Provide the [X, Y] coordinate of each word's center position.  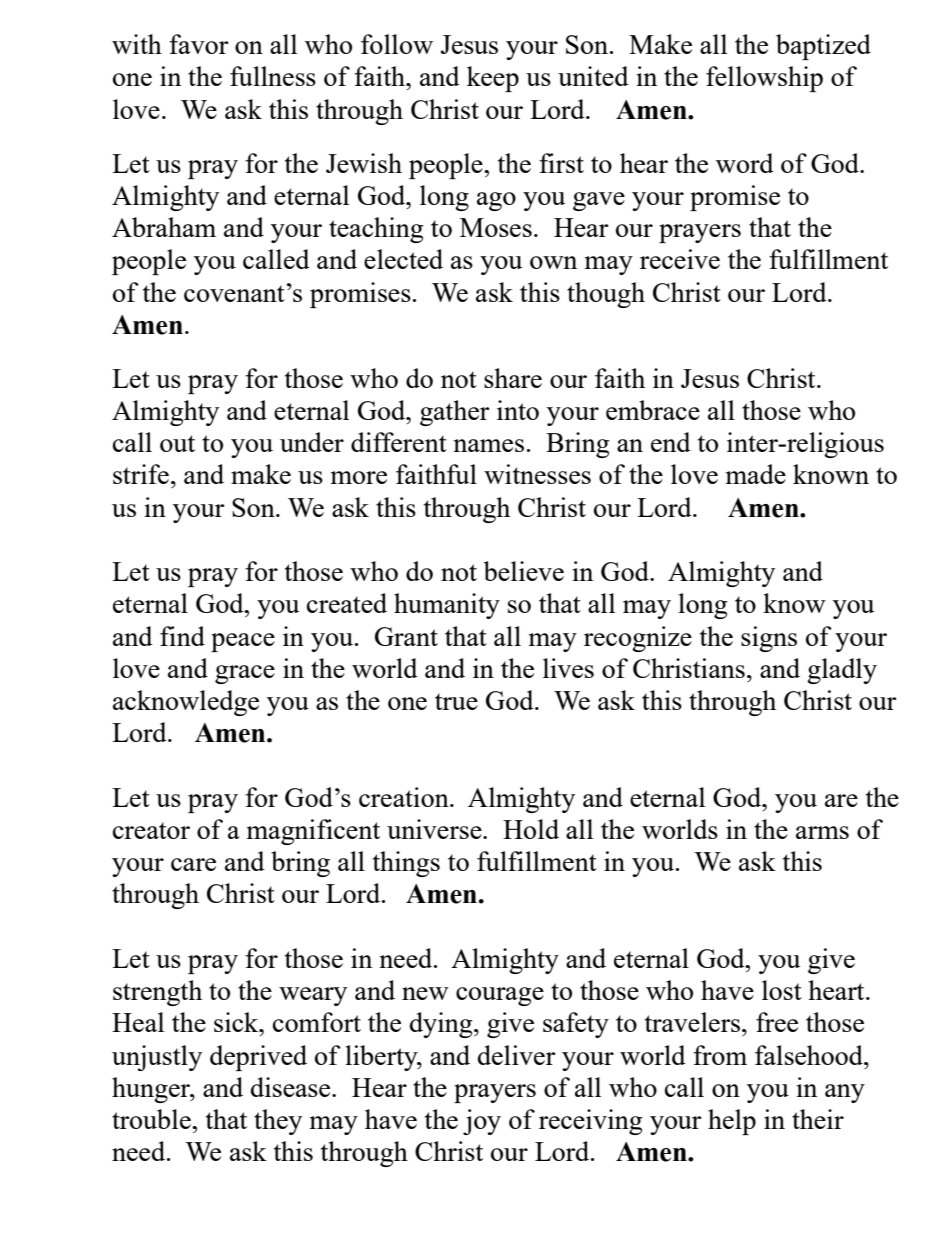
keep [493, 79]
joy [482, 1122]
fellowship [764, 79]
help [732, 1122]
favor [199, 44]
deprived [258, 1058]
